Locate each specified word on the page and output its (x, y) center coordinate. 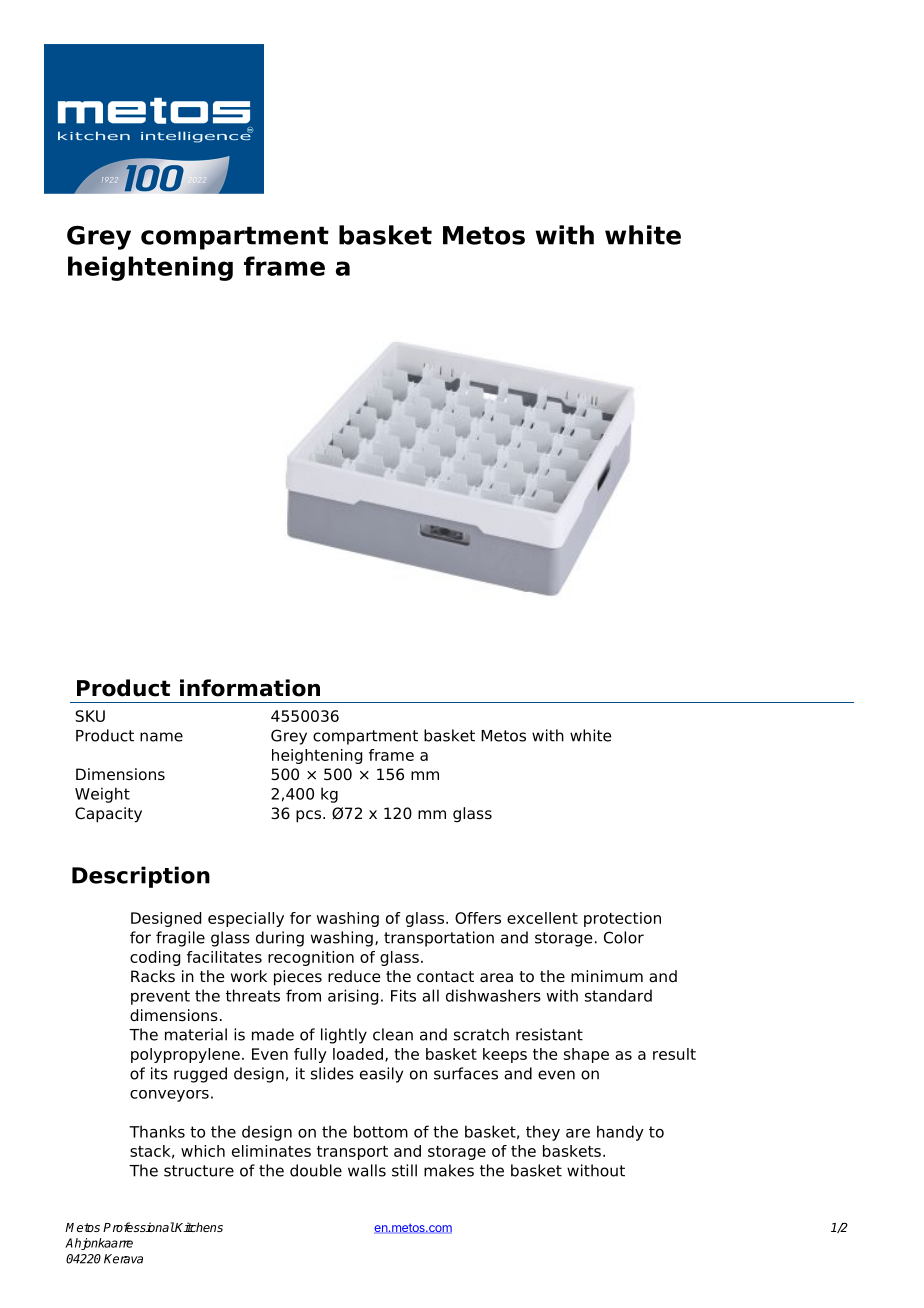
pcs (308, 816)
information (250, 688)
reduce (354, 976)
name (161, 737)
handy (620, 1133)
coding (155, 958)
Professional (139, 1227)
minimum (607, 976)
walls (367, 1170)
